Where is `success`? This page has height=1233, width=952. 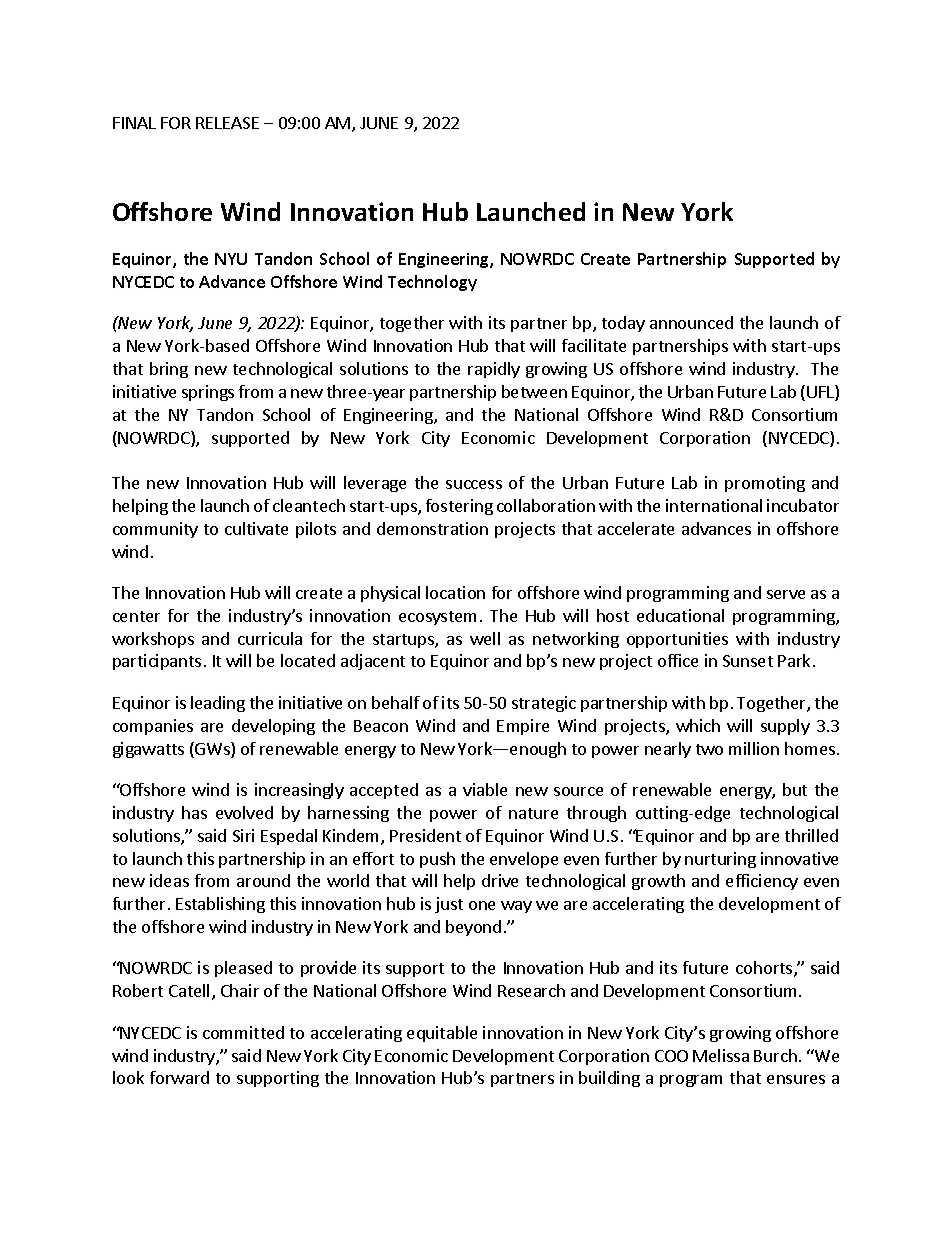
success is located at coordinates (474, 484).
